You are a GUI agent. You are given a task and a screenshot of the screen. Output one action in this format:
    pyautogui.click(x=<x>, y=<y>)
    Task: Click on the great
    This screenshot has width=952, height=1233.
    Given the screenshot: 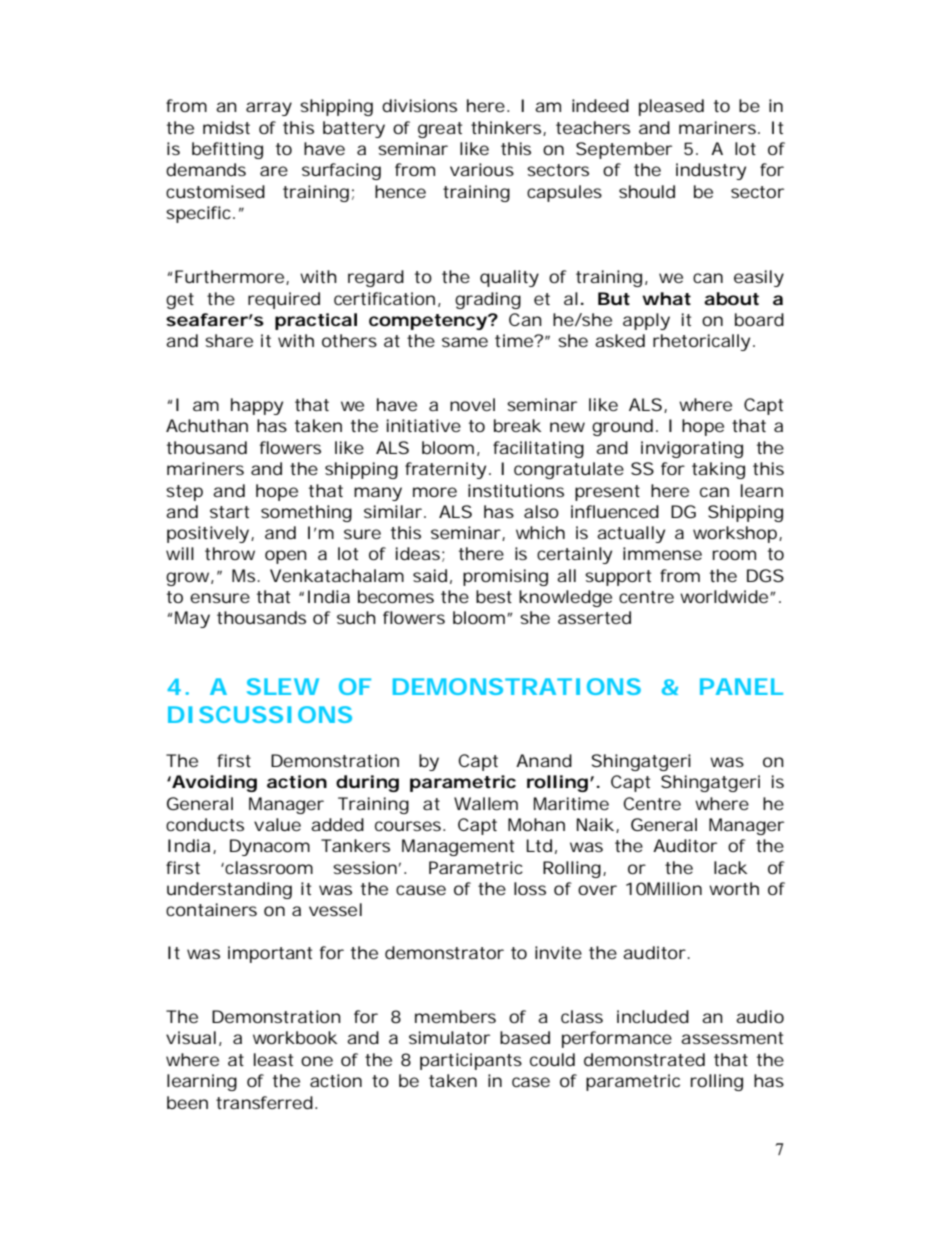 What is the action you would take?
    pyautogui.click(x=440, y=130)
